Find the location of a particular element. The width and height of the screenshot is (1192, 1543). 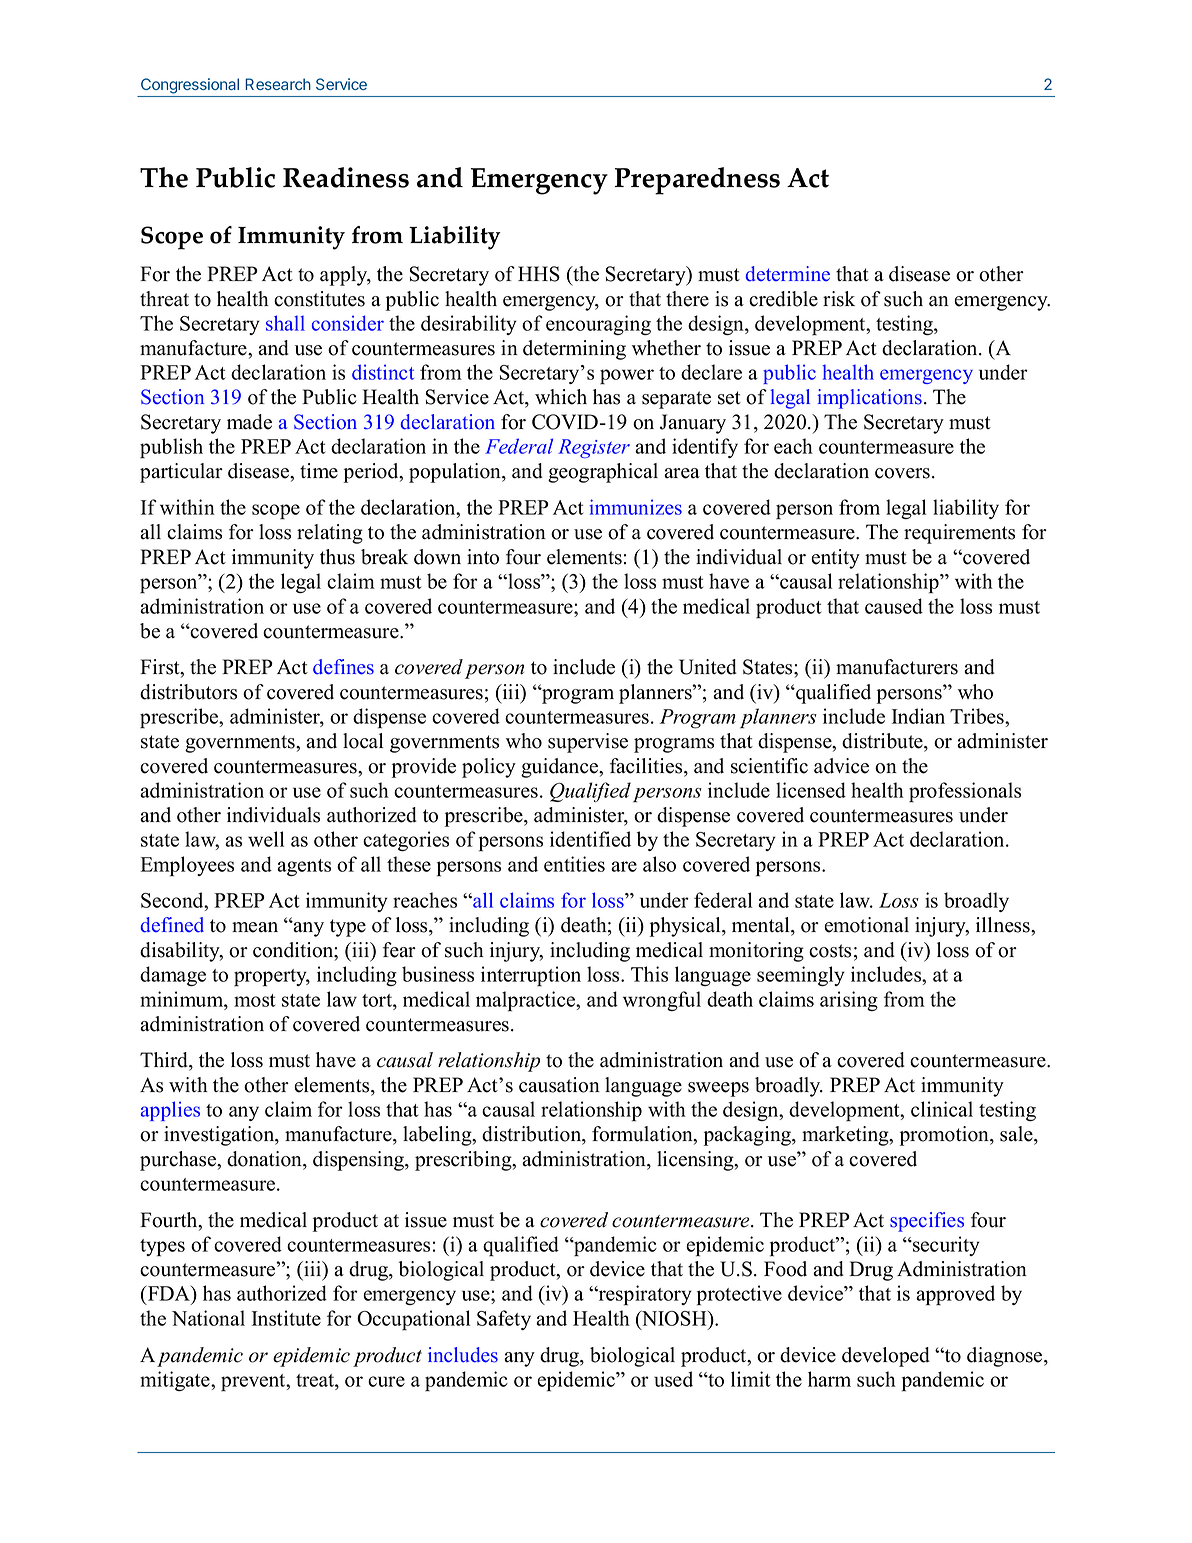

Institute is located at coordinates (286, 1318).
